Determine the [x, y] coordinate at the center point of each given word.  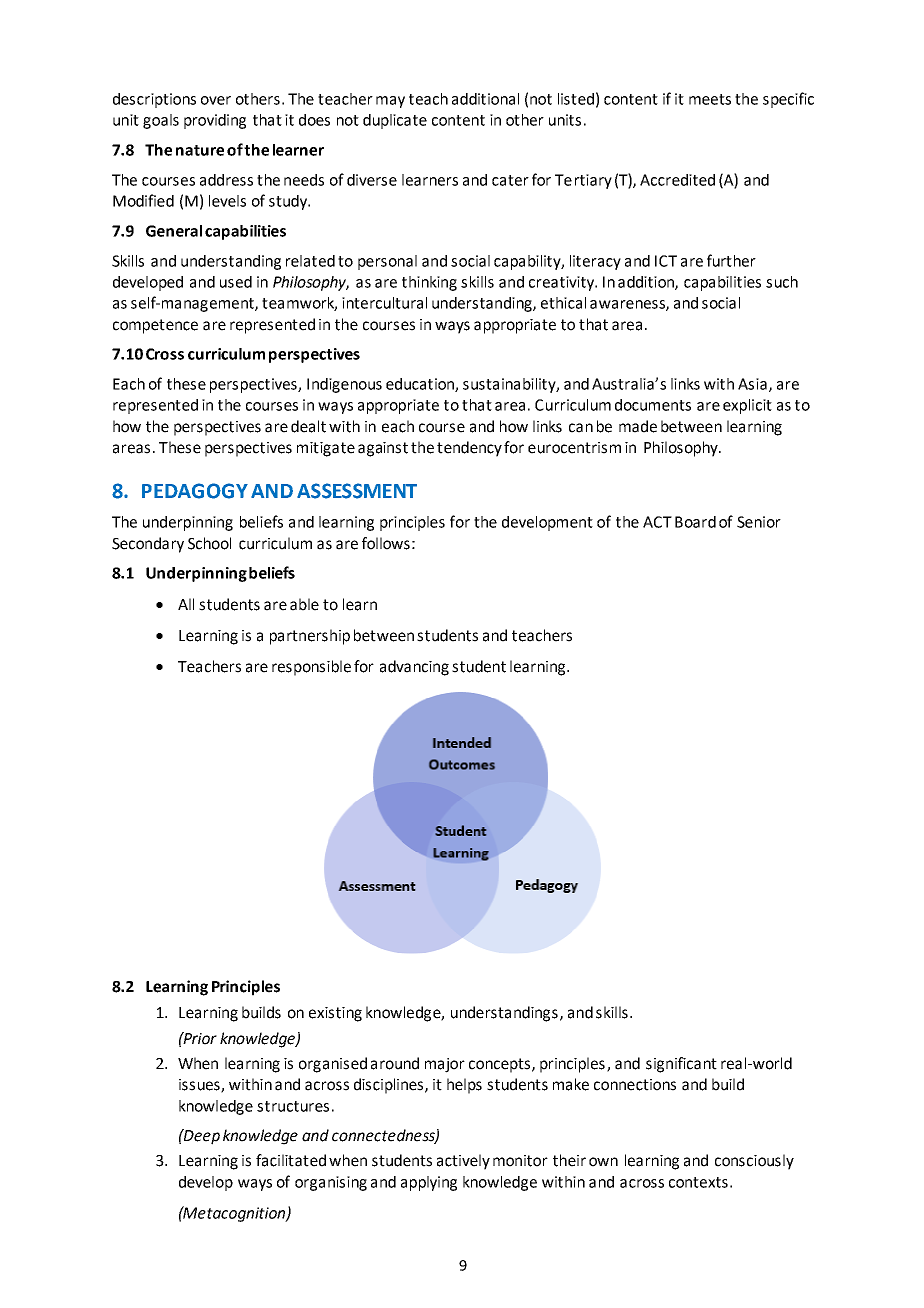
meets [710, 99]
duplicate [395, 121]
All [186, 604]
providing [215, 121]
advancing [414, 668]
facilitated [291, 1160]
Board [695, 522]
